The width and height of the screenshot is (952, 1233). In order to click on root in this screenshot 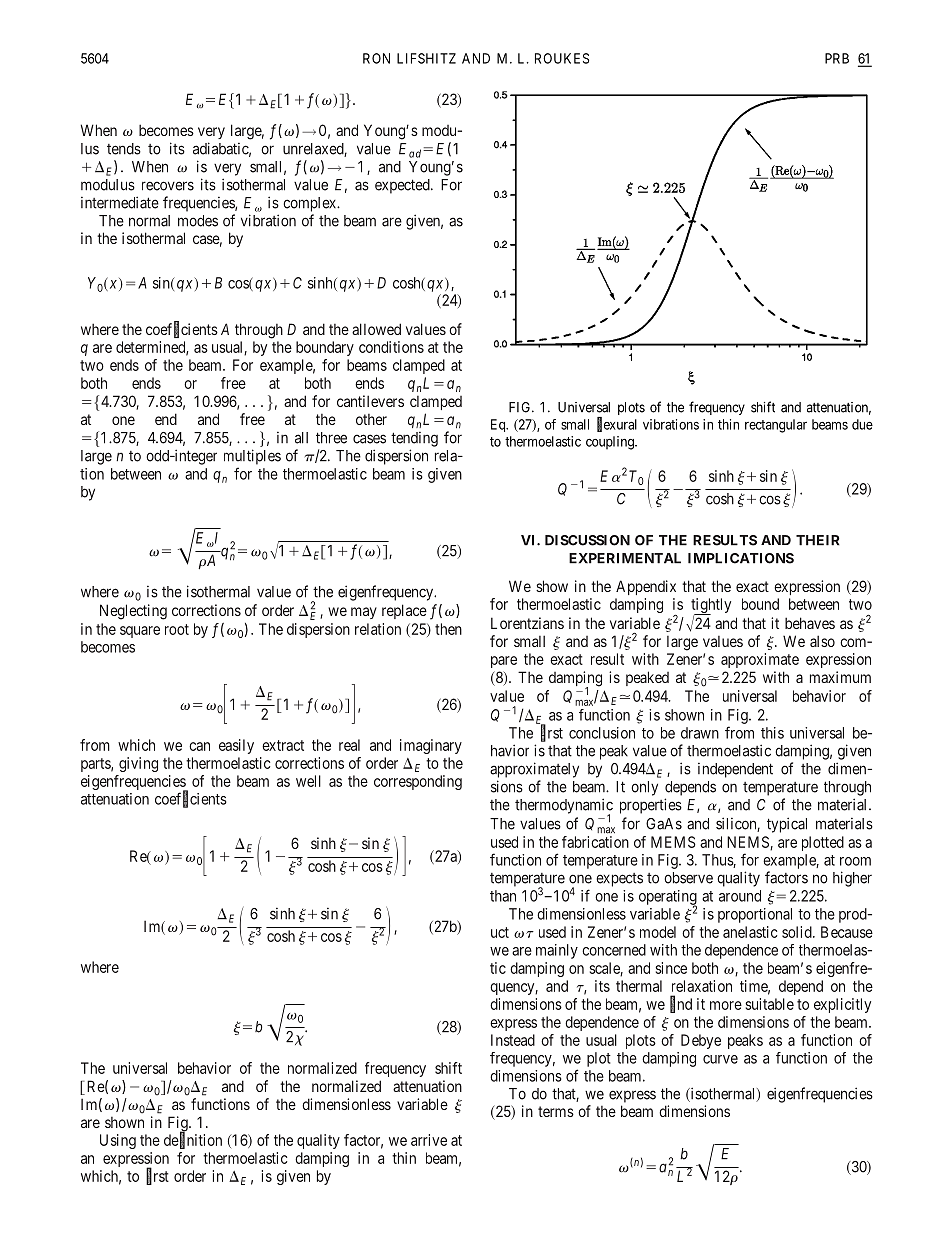, I will do `click(177, 629)`.
